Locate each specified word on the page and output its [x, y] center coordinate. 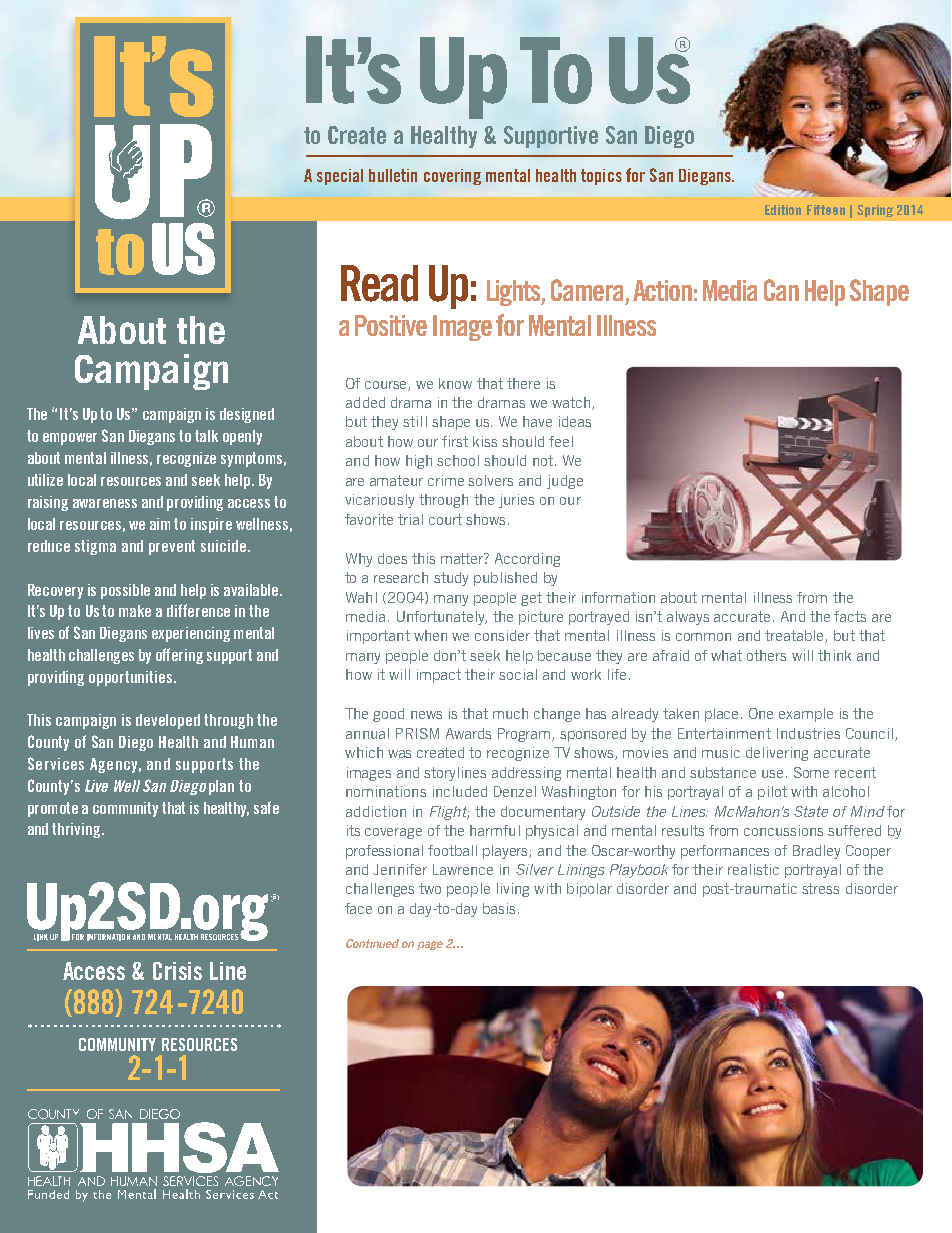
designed [247, 415]
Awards [468, 733]
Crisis [177, 971]
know [455, 383]
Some [811, 772]
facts [850, 616]
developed [168, 721]
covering [452, 177]
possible [125, 591]
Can [781, 290]
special [340, 177]
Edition [783, 210]
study [451, 579]
